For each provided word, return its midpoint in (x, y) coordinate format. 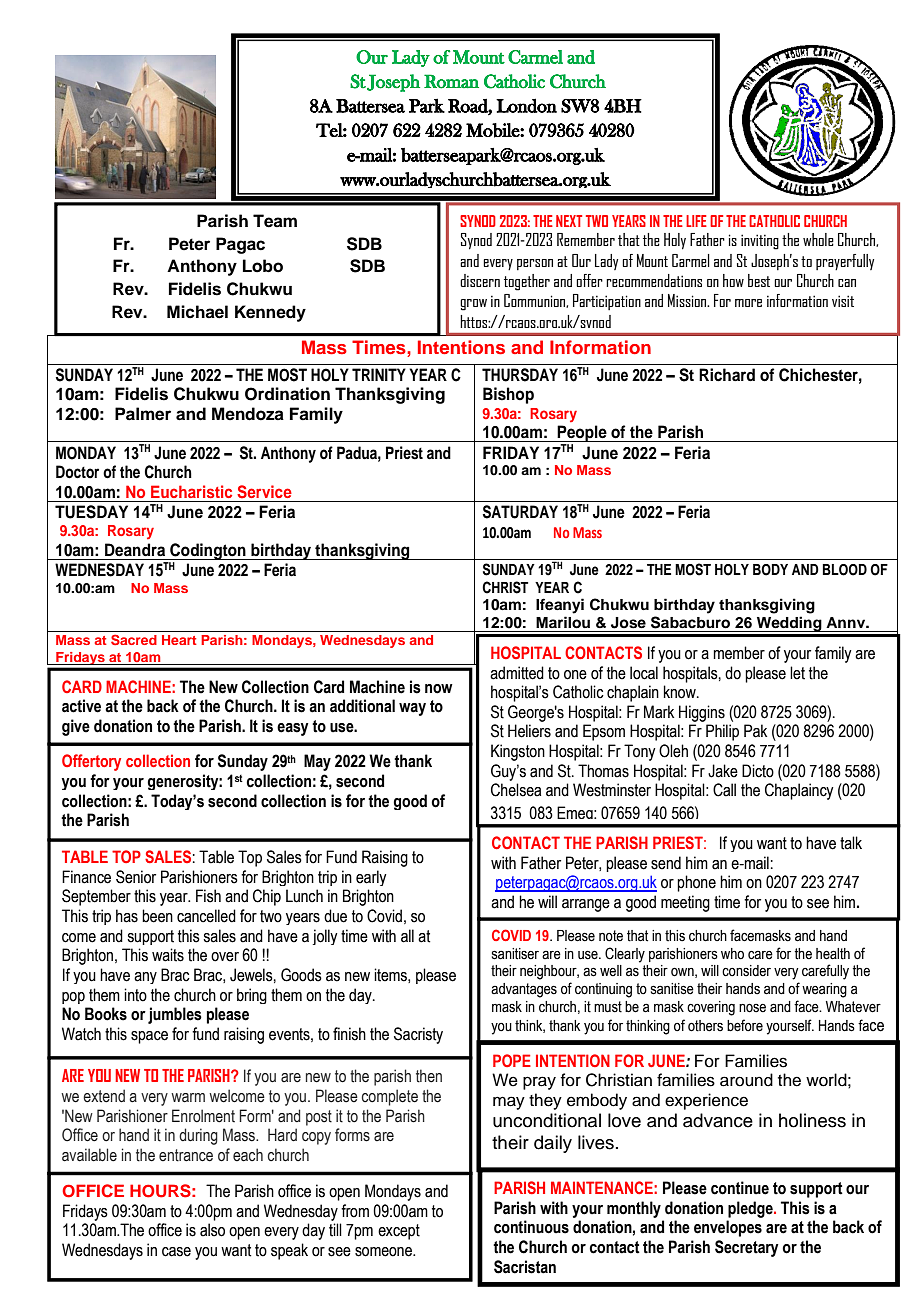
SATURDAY (520, 512)
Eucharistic (191, 491)
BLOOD (845, 570)
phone (696, 883)
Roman (451, 81)
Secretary (747, 1248)
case (176, 1252)
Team (275, 221)
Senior (136, 877)
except (399, 1232)
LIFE (696, 221)
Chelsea (516, 790)
